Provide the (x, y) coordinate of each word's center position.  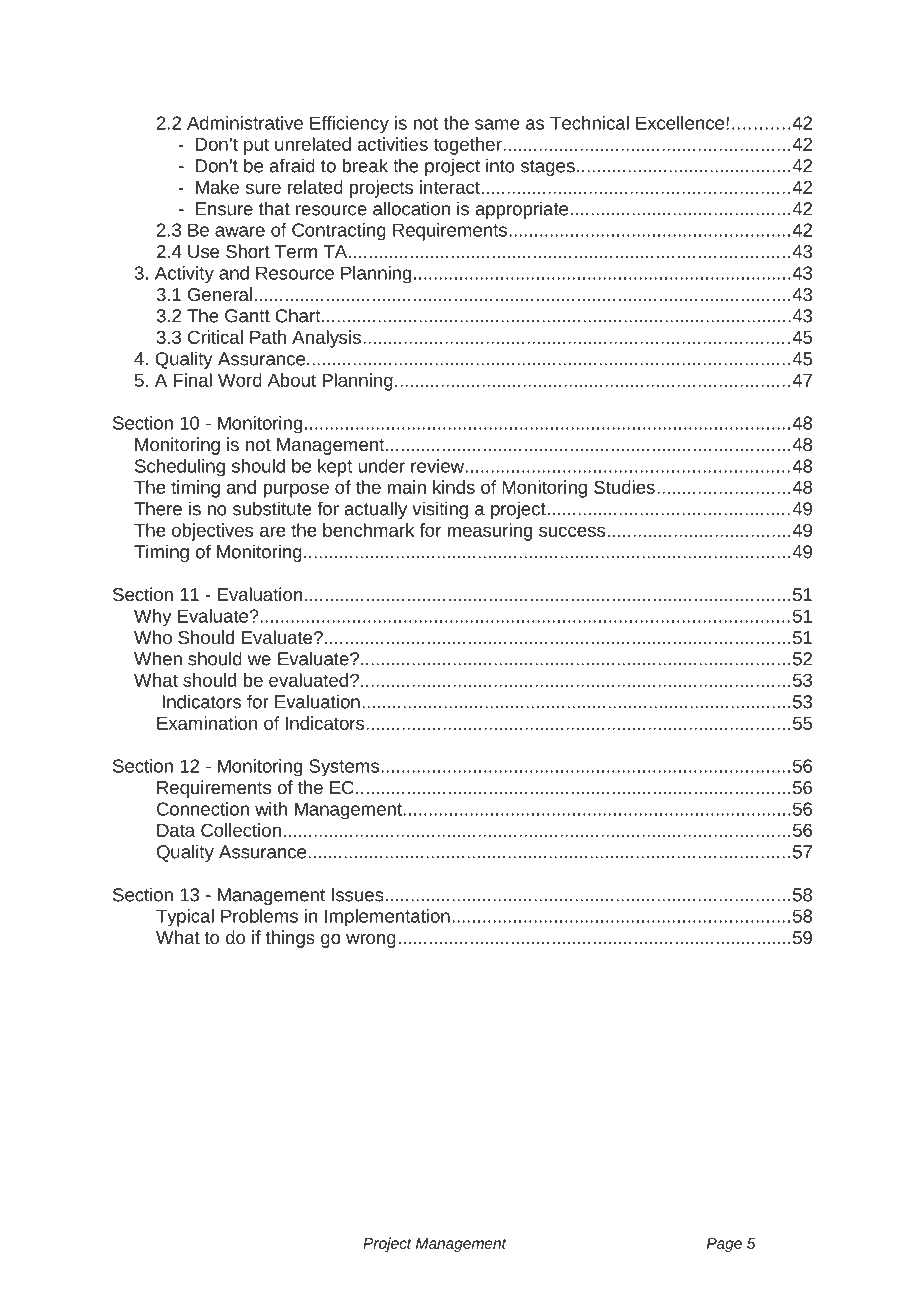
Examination (207, 723)
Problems (259, 916)
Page (724, 1245)
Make (217, 187)
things (290, 939)
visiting (440, 510)
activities (393, 144)
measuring (489, 532)
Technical (589, 123)
